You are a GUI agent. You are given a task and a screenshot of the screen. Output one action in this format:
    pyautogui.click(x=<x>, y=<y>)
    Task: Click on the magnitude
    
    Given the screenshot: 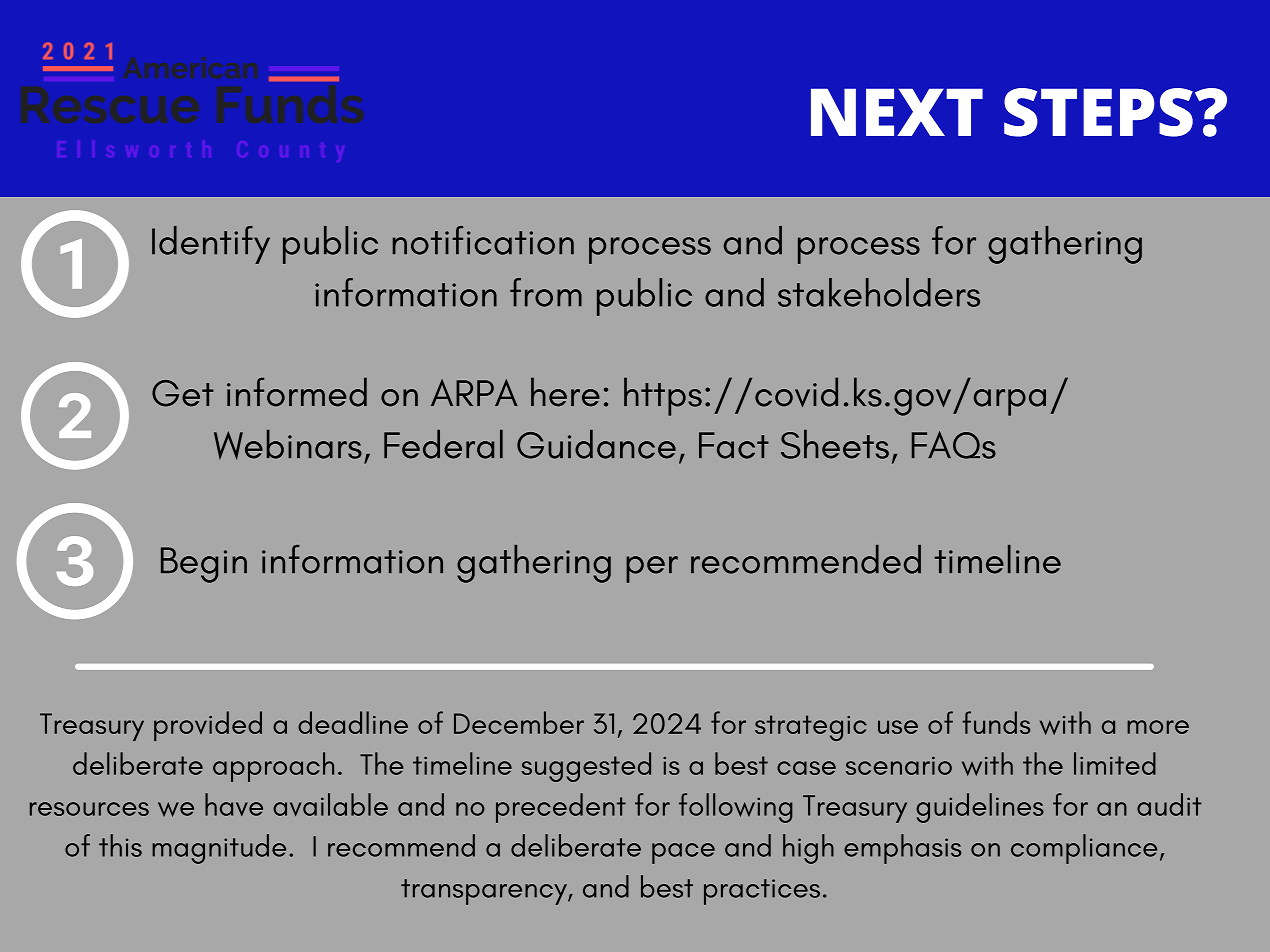 What is the action you would take?
    pyautogui.click(x=219, y=849)
